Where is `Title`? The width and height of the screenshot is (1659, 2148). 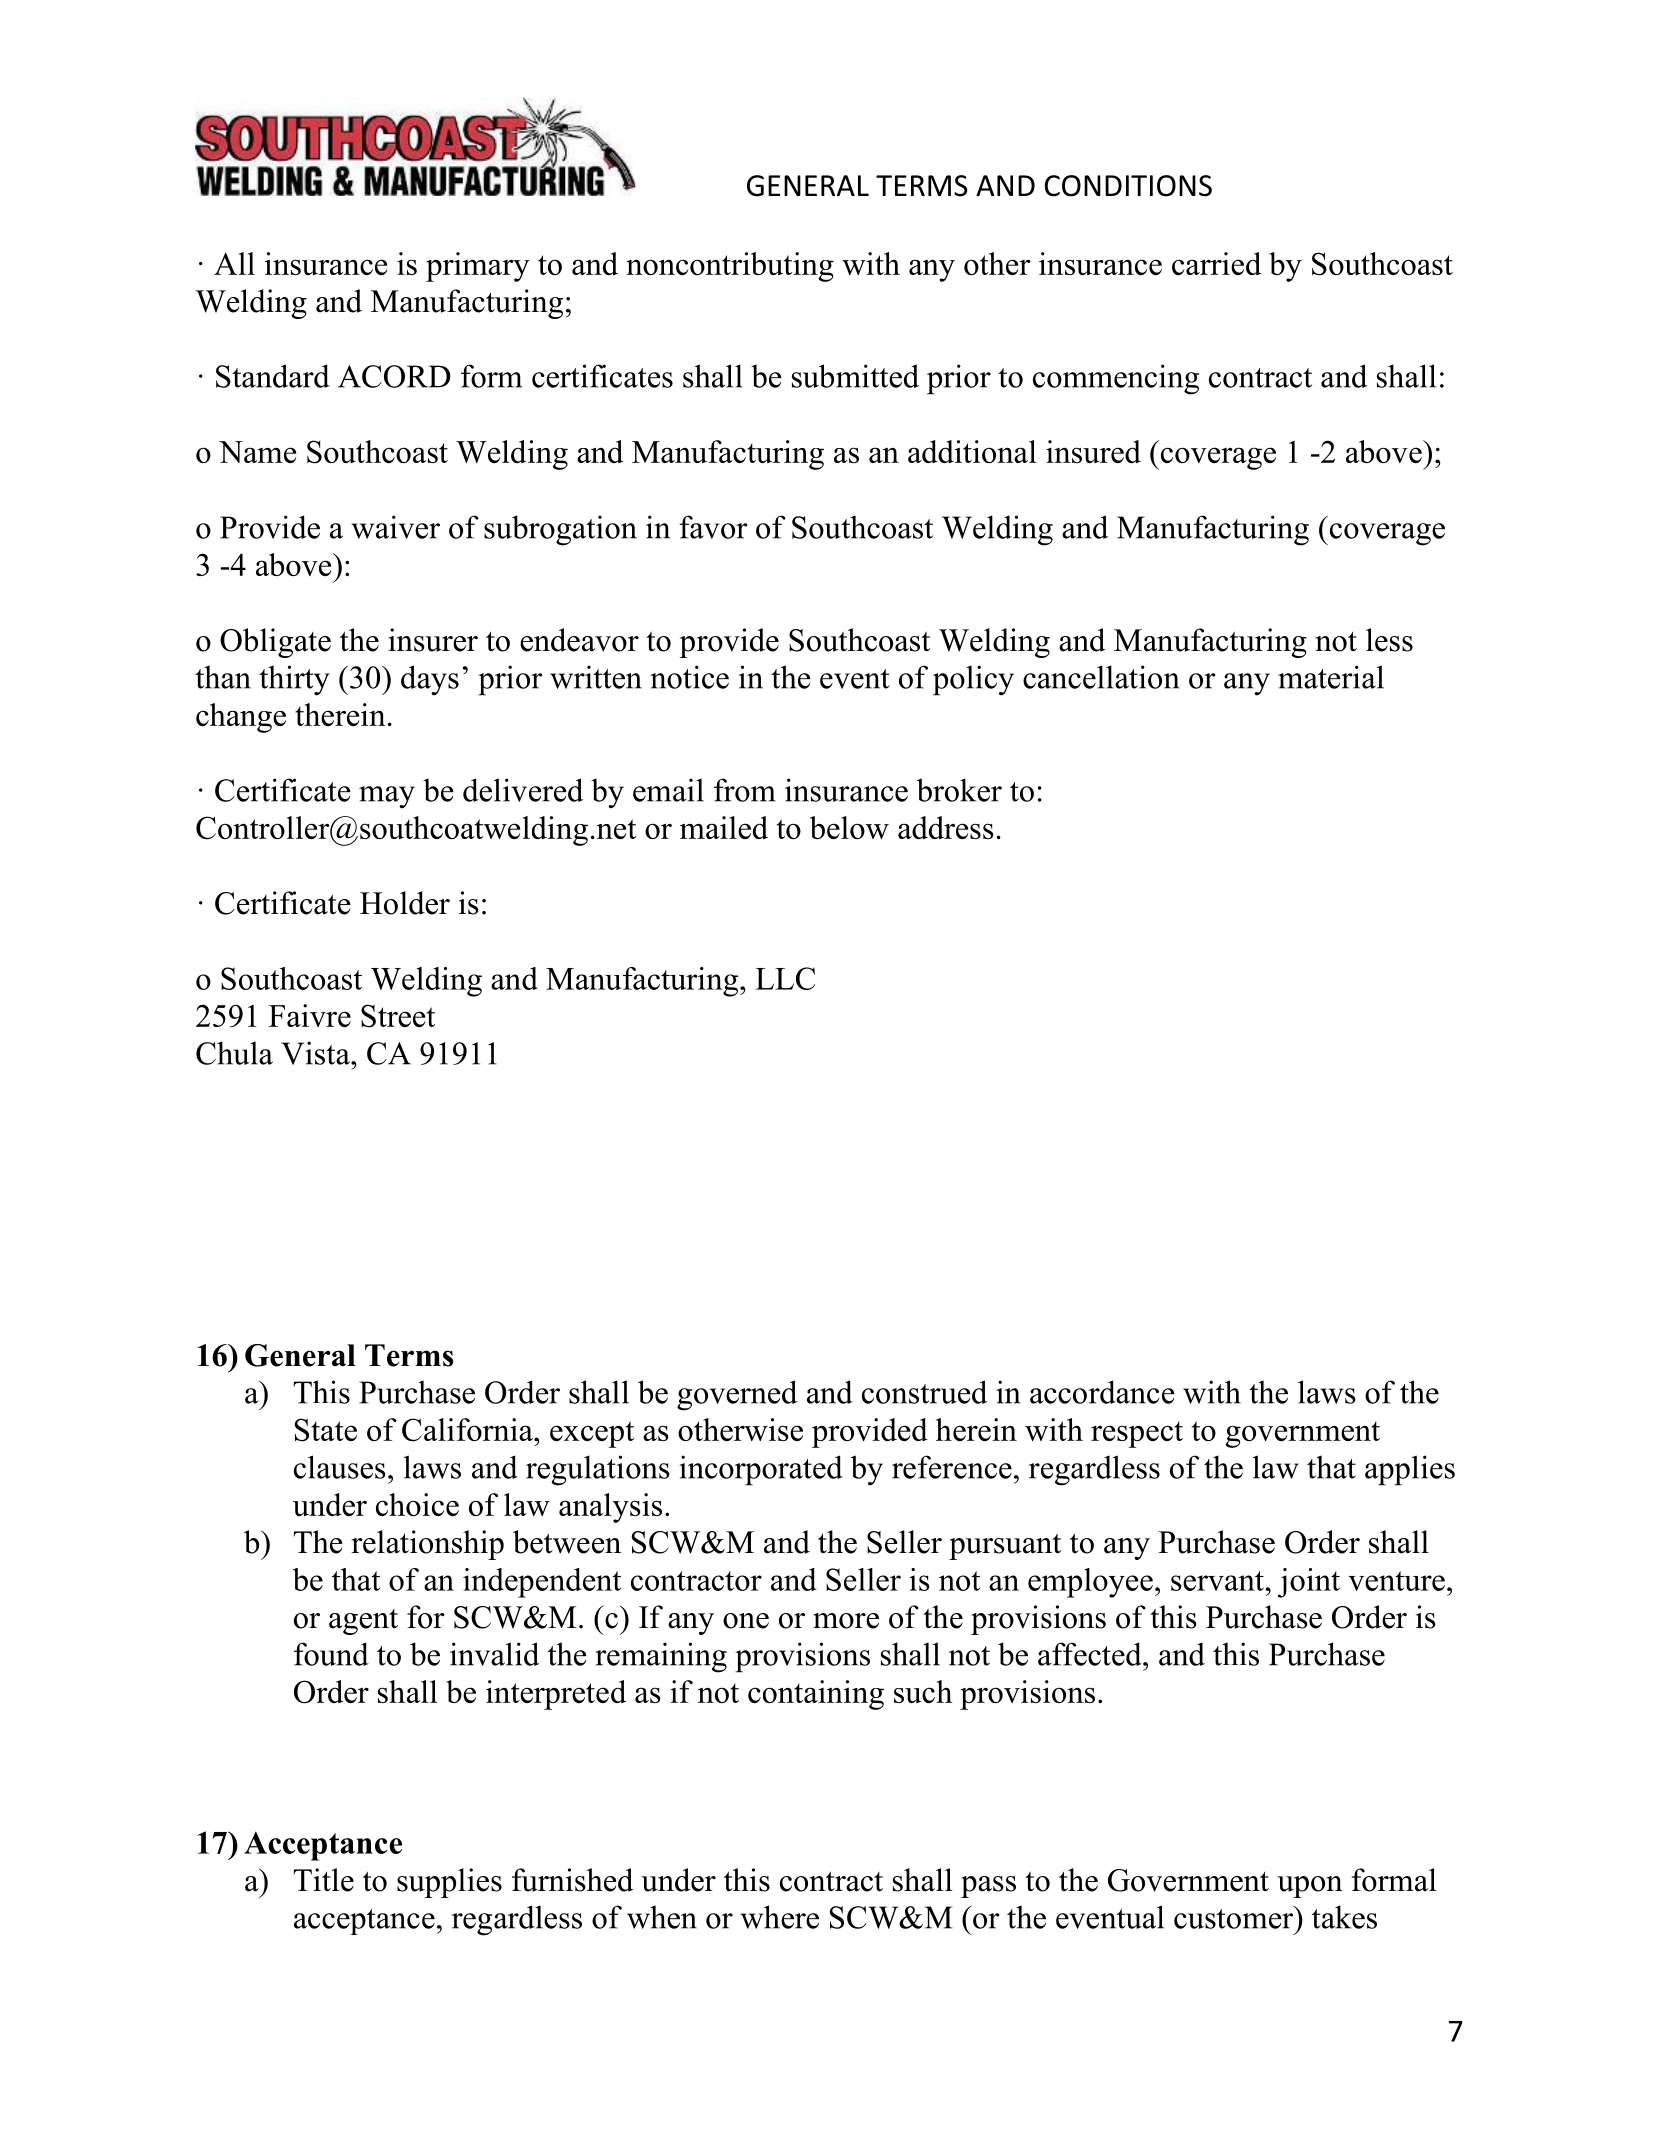
Title is located at coordinates (323, 1880).
